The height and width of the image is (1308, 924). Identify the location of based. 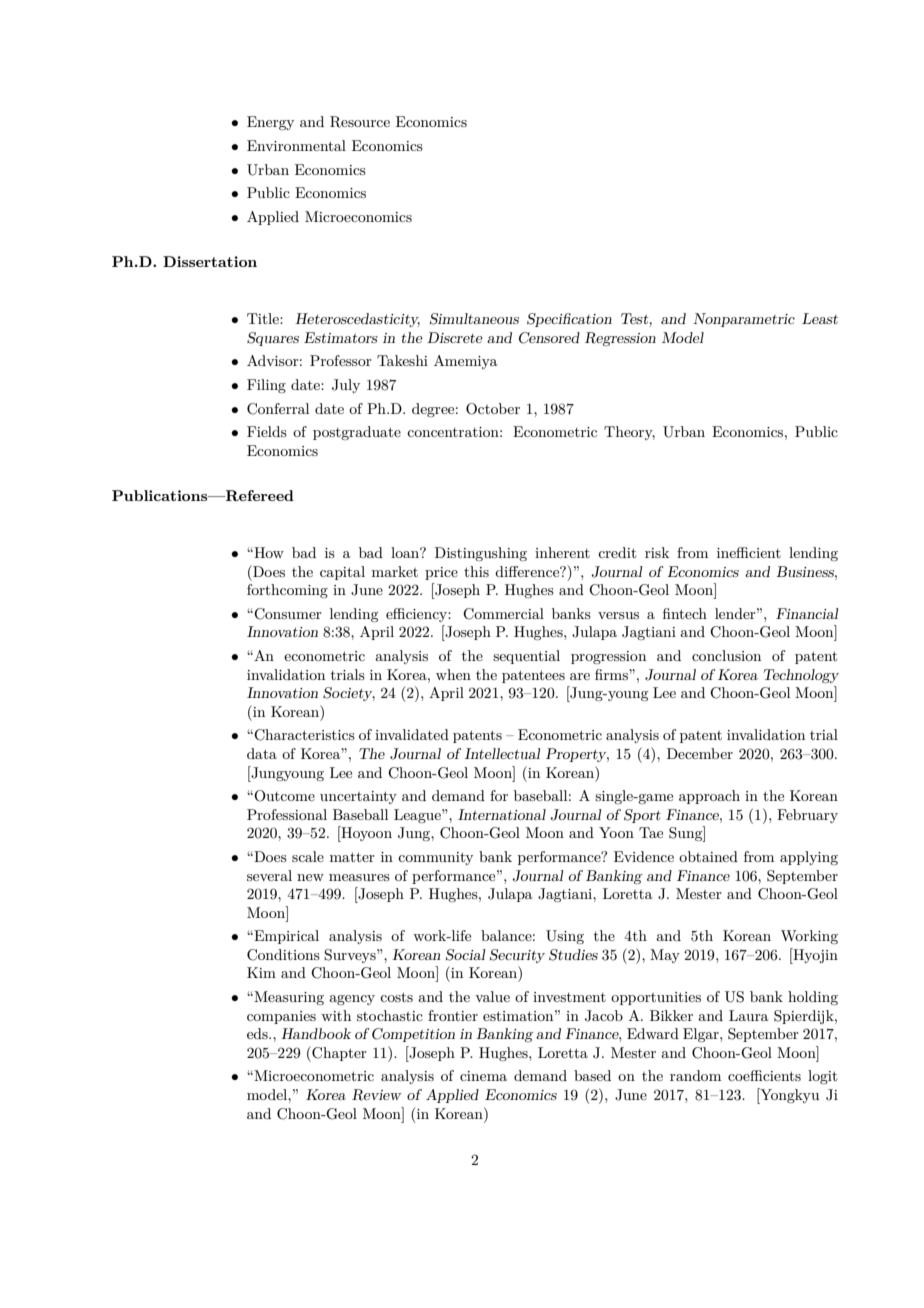
(592, 1075).
